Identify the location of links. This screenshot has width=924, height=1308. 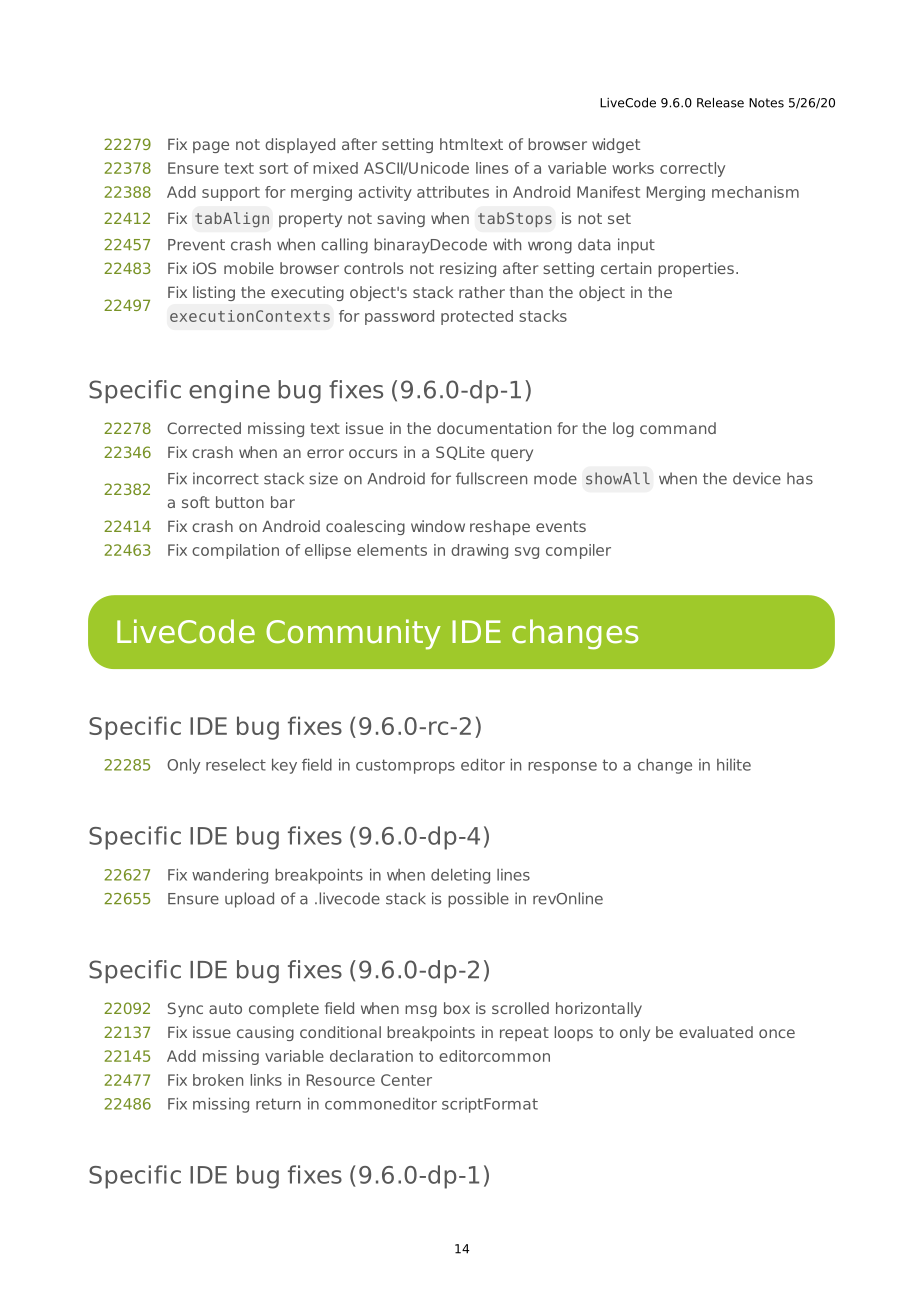
(266, 1080).
